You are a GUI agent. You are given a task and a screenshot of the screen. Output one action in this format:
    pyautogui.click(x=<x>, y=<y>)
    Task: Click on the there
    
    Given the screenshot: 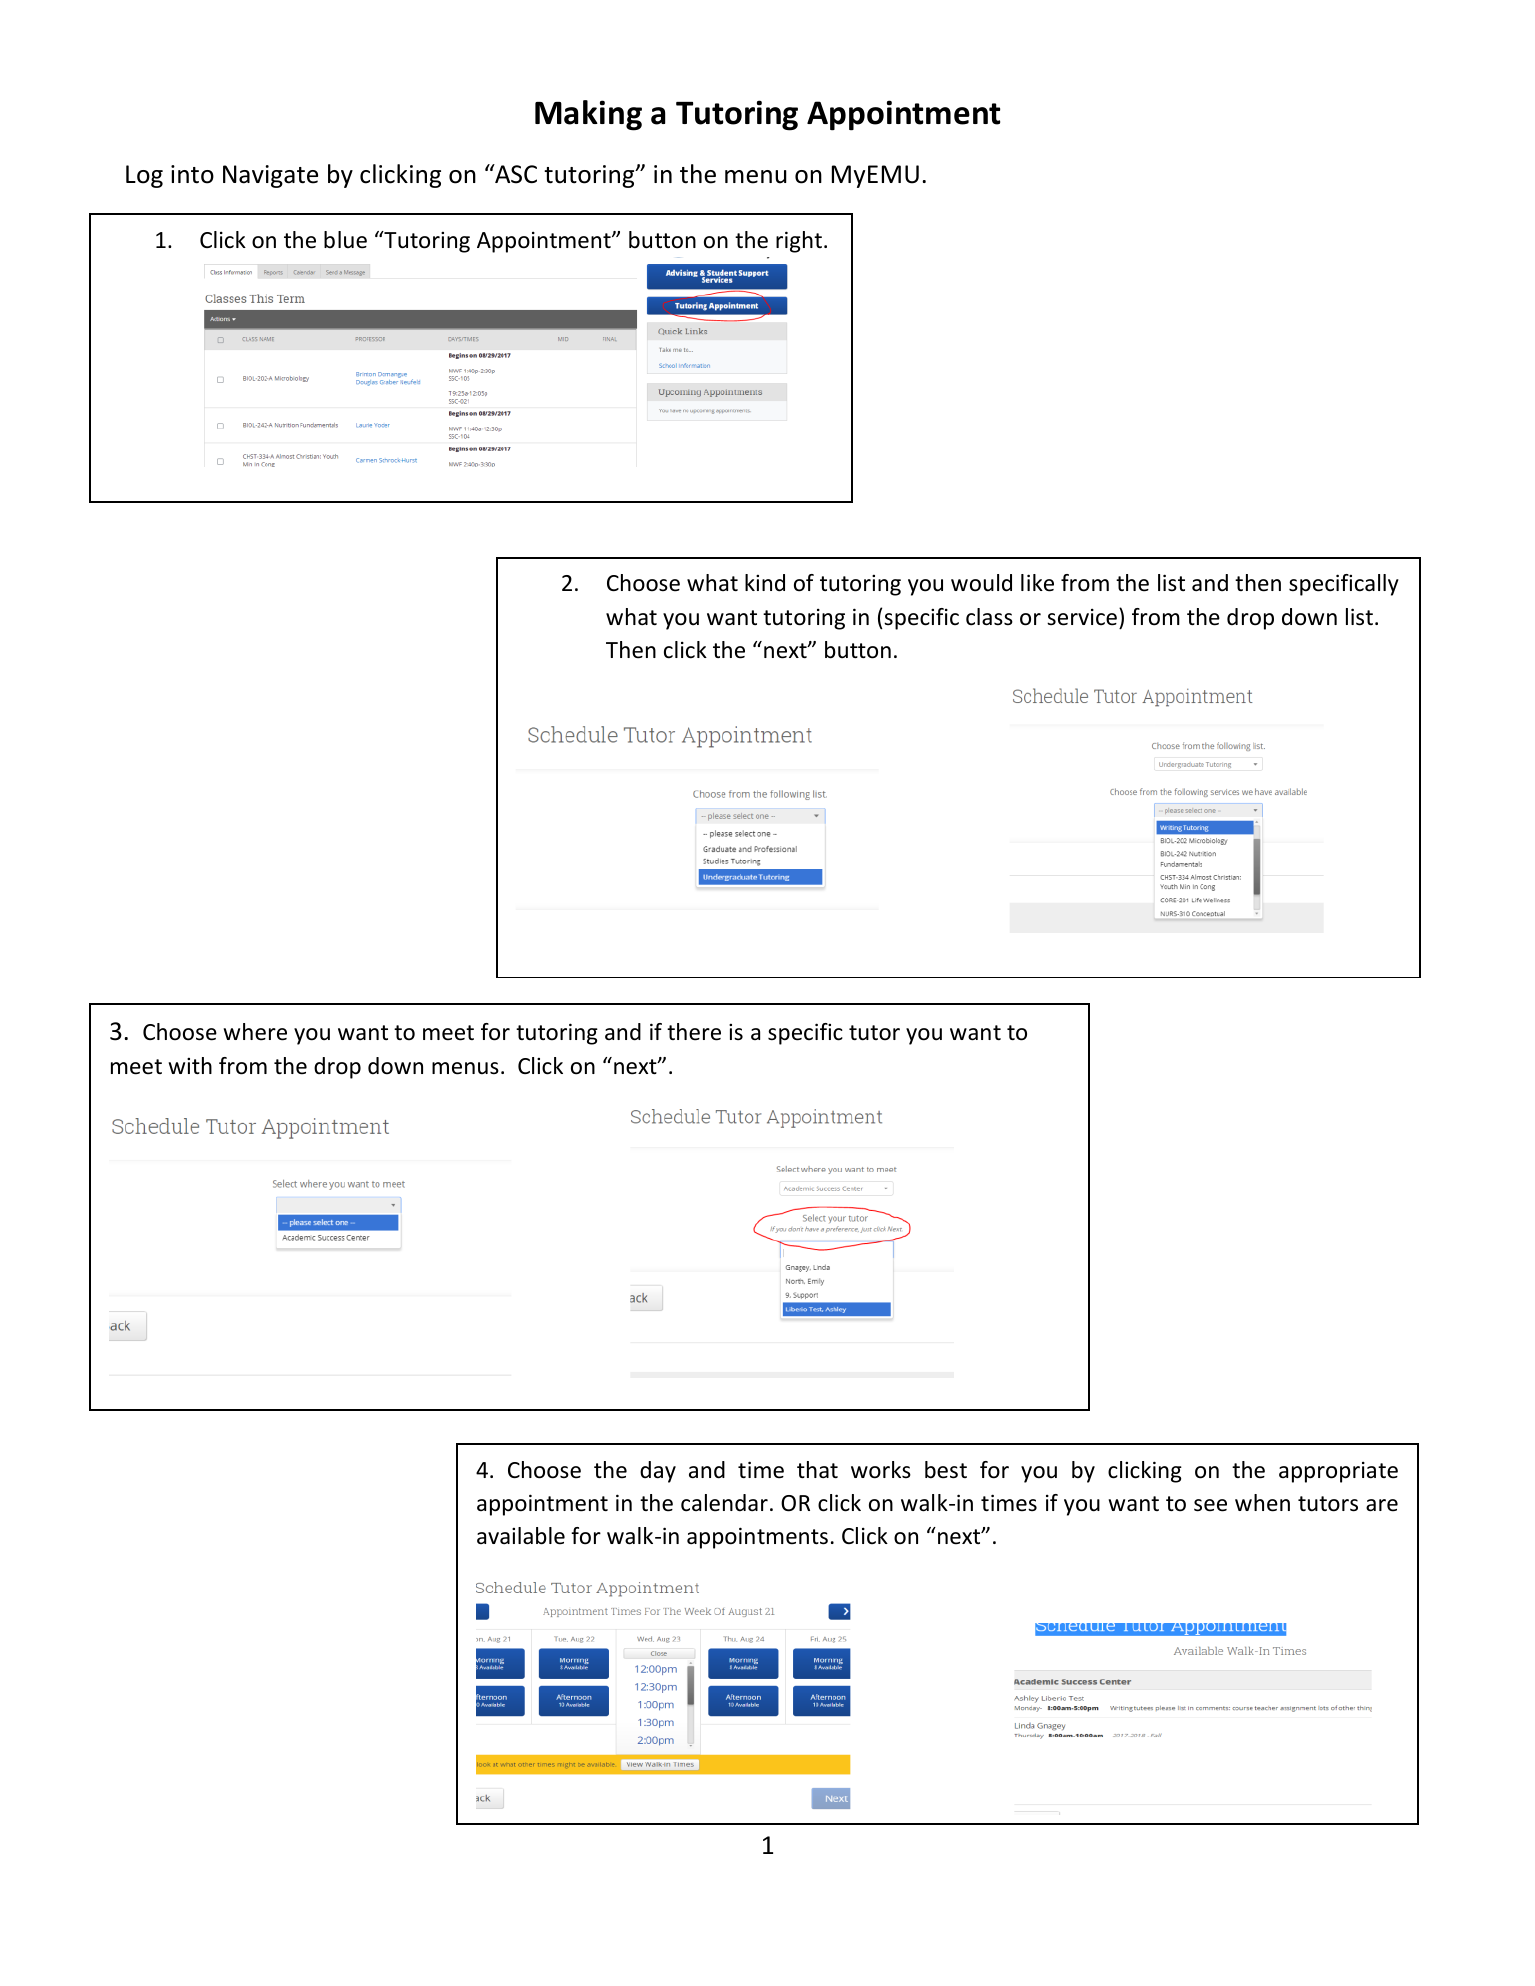 What is the action you would take?
    pyautogui.click(x=694, y=1032)
